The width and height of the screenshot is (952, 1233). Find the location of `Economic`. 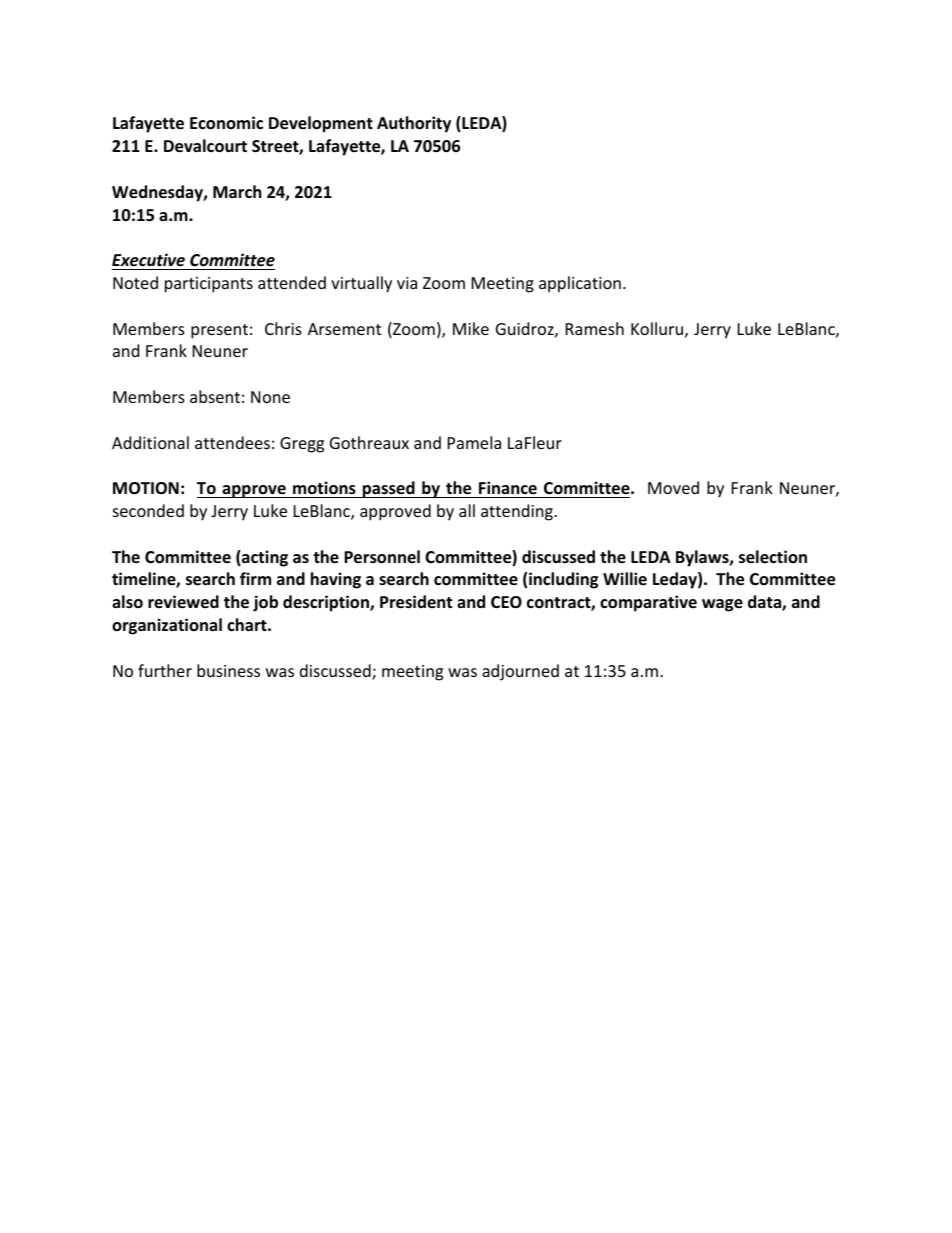

Economic is located at coordinates (226, 123).
